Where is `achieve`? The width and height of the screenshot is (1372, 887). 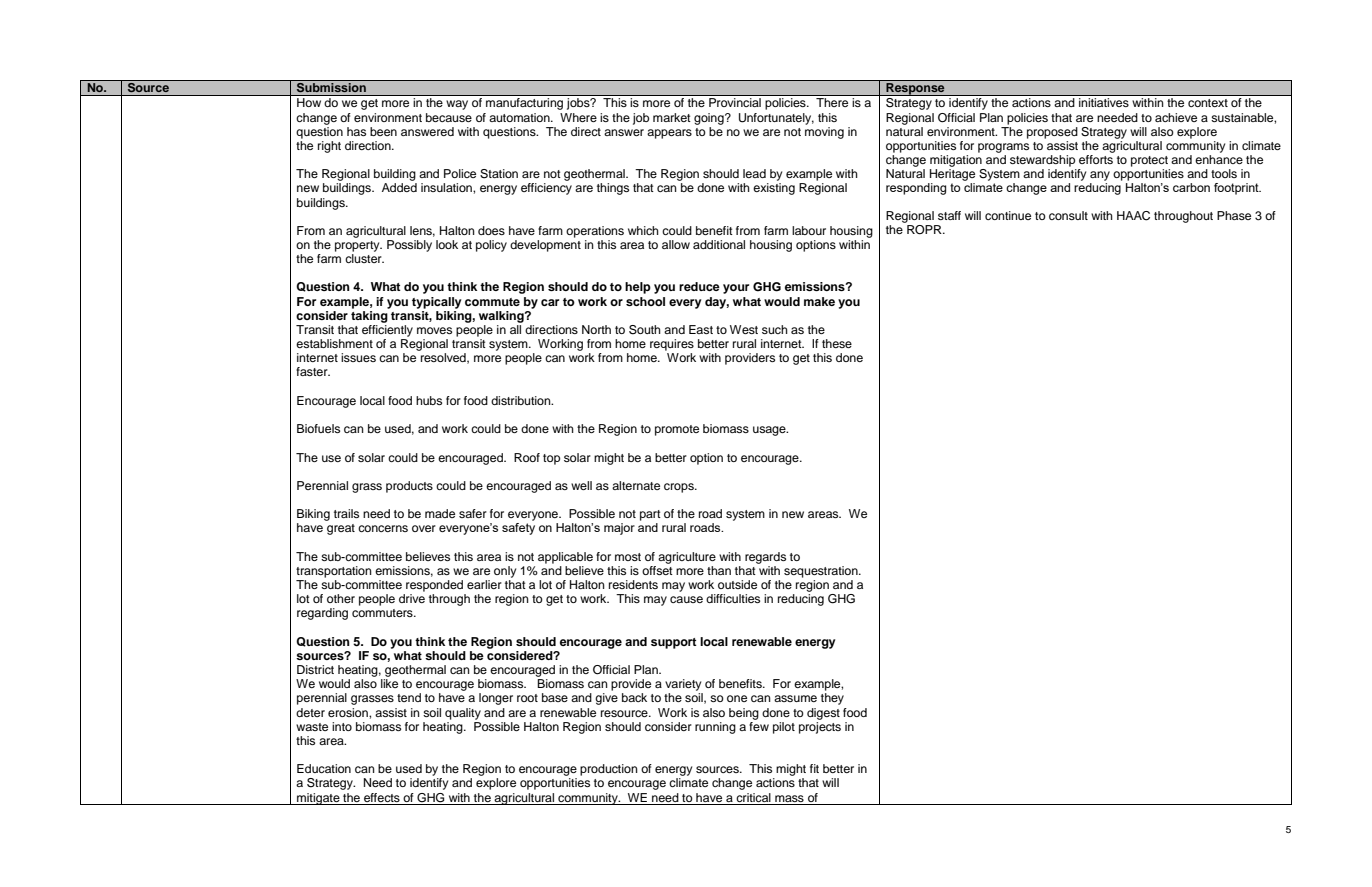
achieve is located at coordinates (1176, 117).
